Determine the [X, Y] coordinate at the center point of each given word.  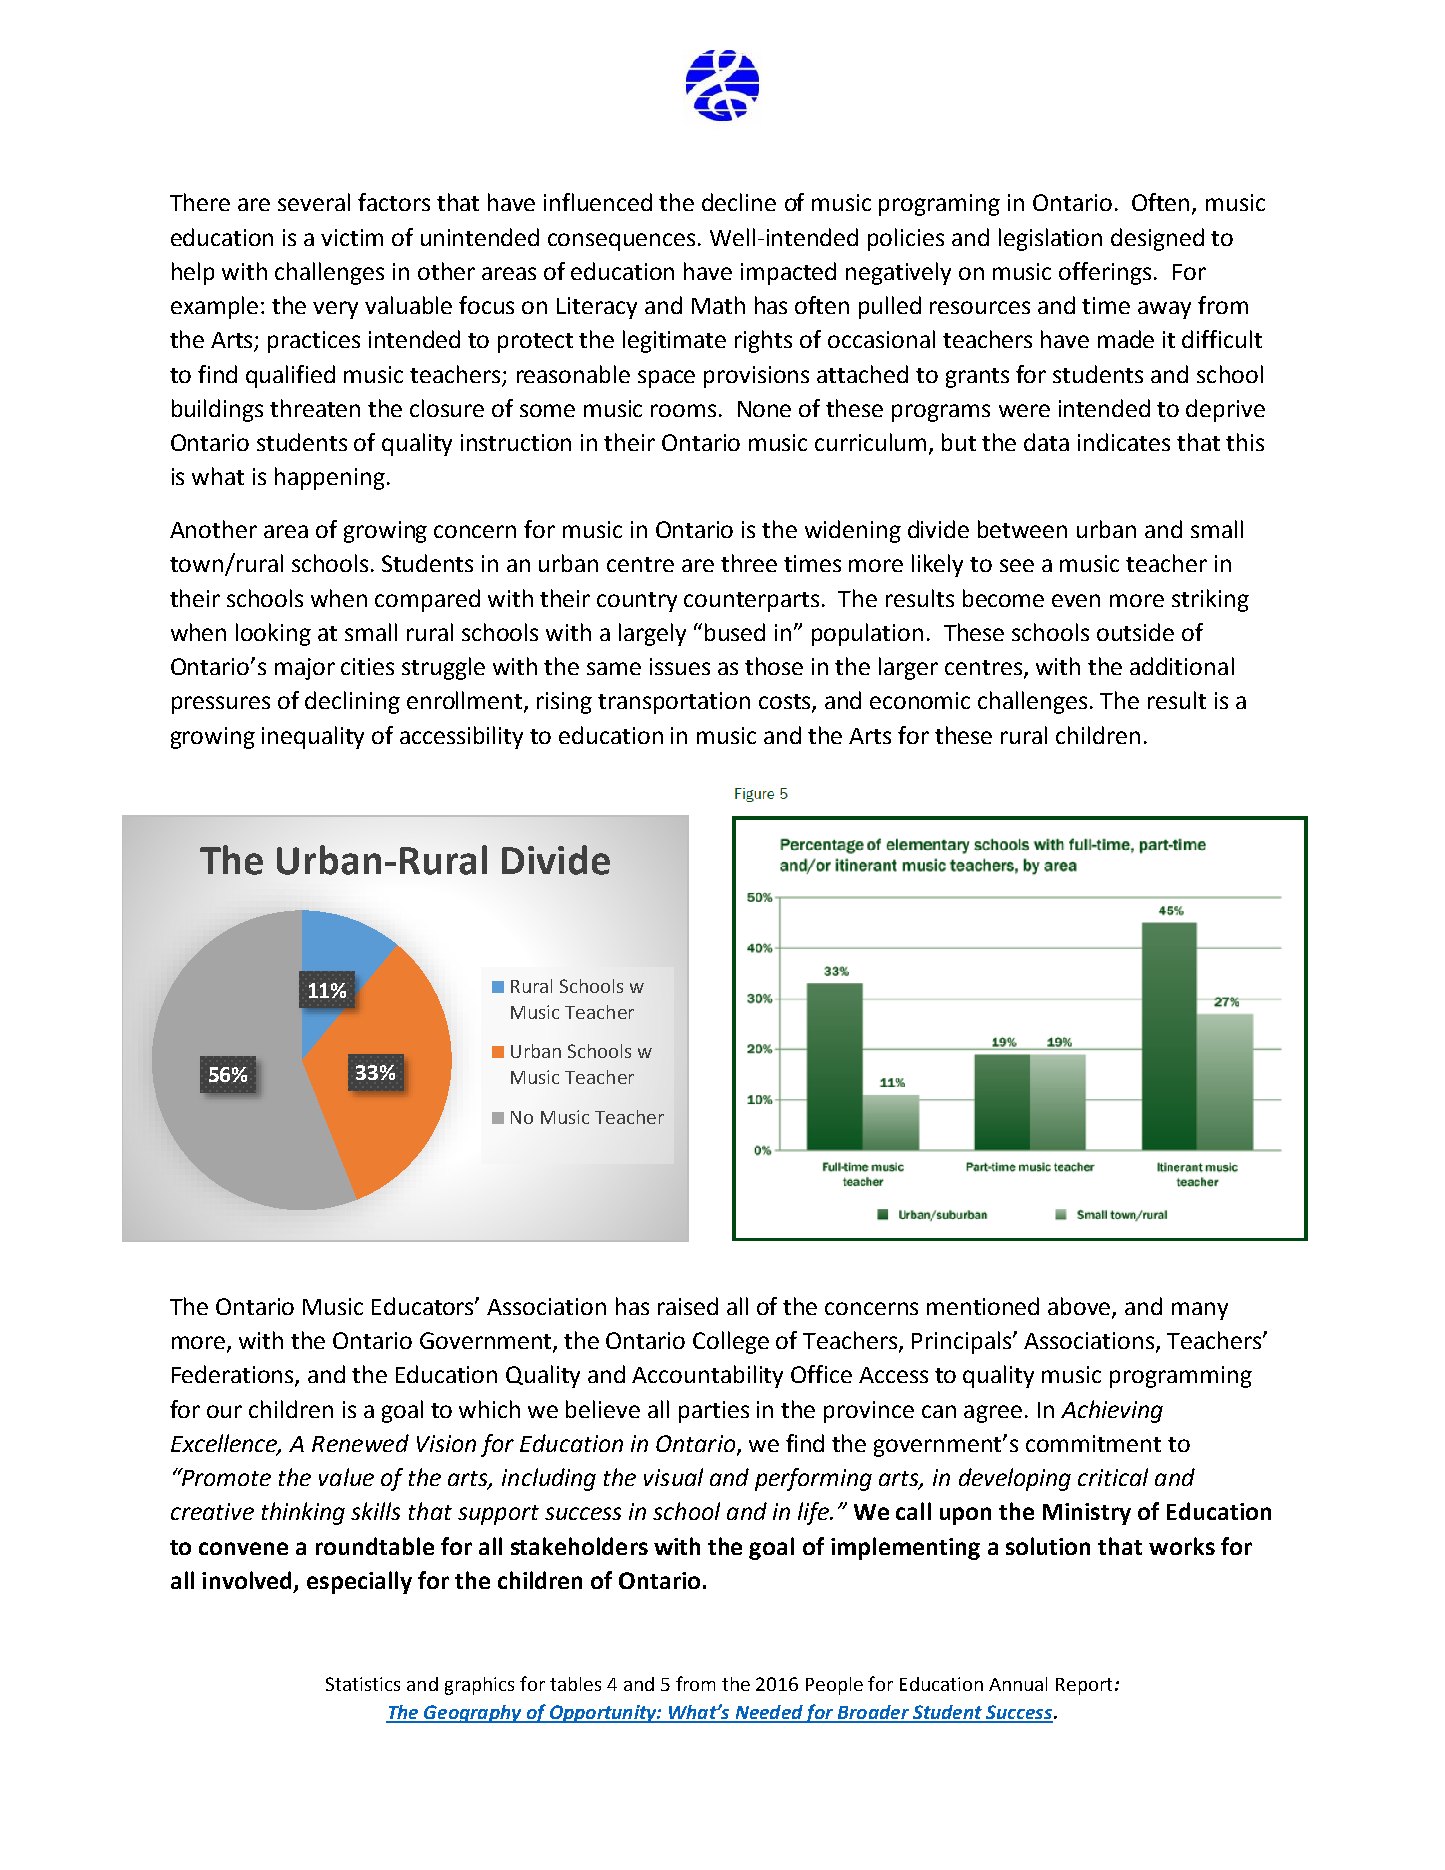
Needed [769, 1713]
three [749, 563]
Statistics [363, 1684]
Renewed [360, 1443]
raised [688, 1306]
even [1076, 600]
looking [273, 634]
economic [920, 700]
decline [739, 202]
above [1080, 1307]
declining [352, 702]
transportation [674, 703]
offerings [1105, 273]
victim [352, 237]
